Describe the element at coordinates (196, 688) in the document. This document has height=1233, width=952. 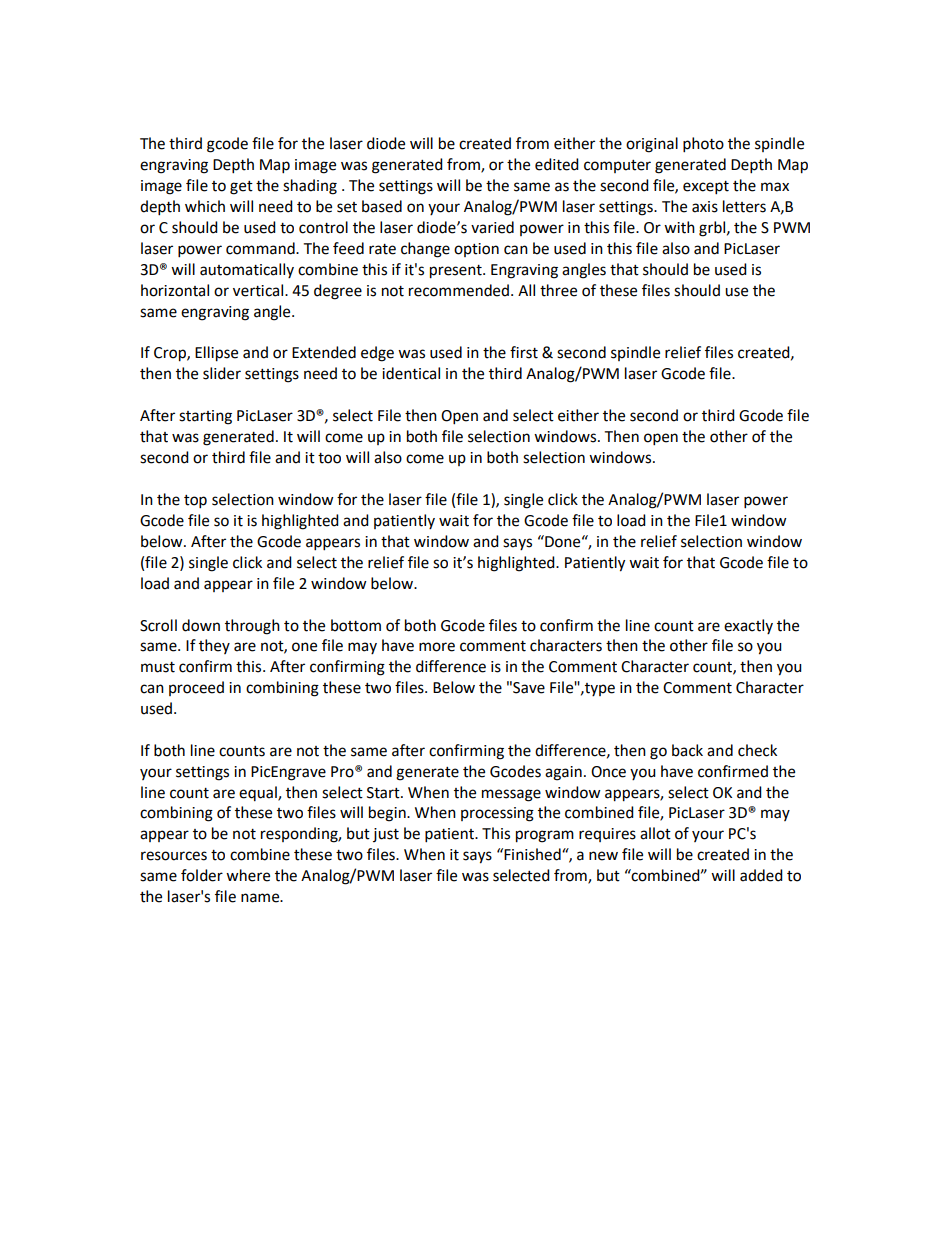
I see `proceed` at that location.
